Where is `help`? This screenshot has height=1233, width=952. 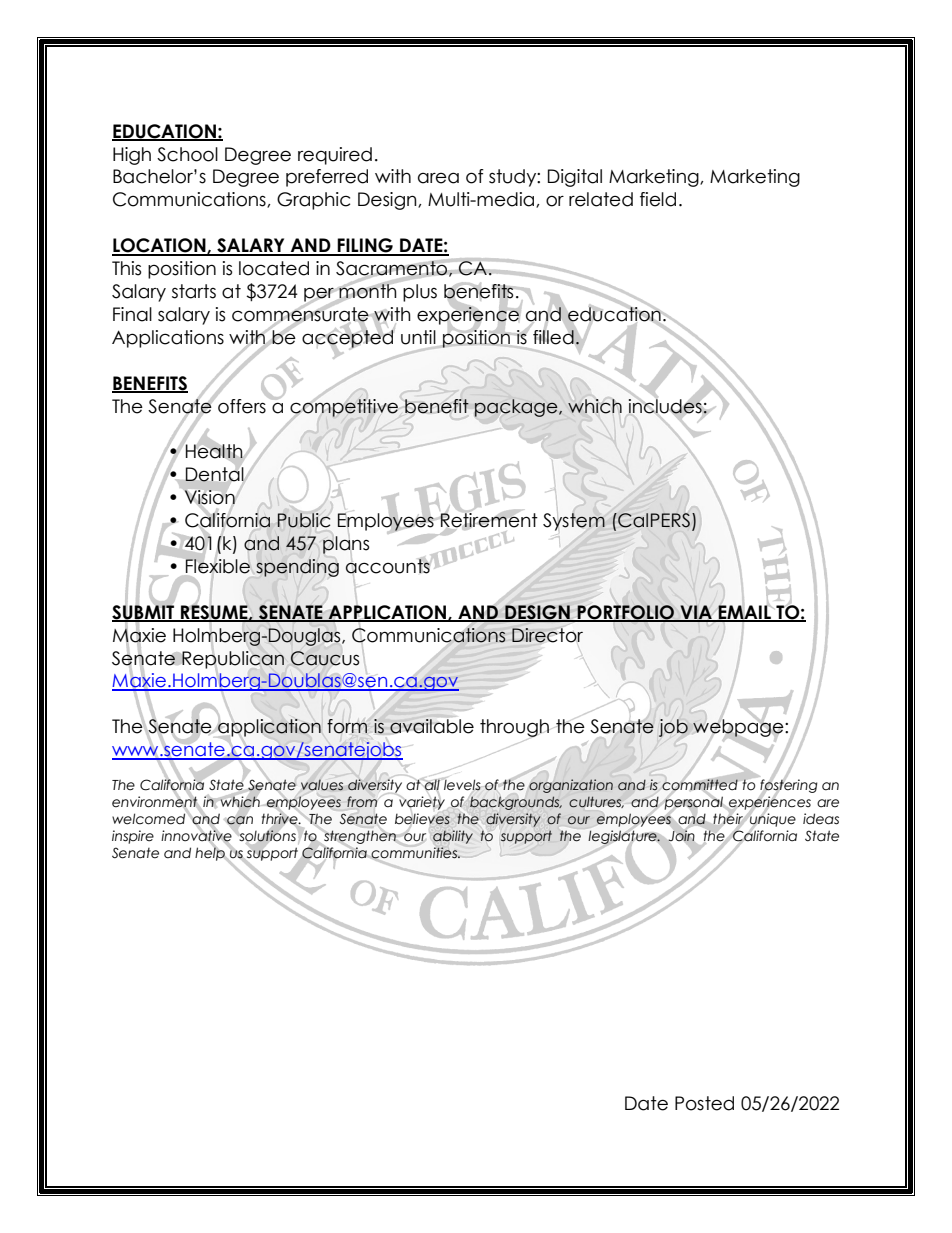
help is located at coordinates (211, 853).
